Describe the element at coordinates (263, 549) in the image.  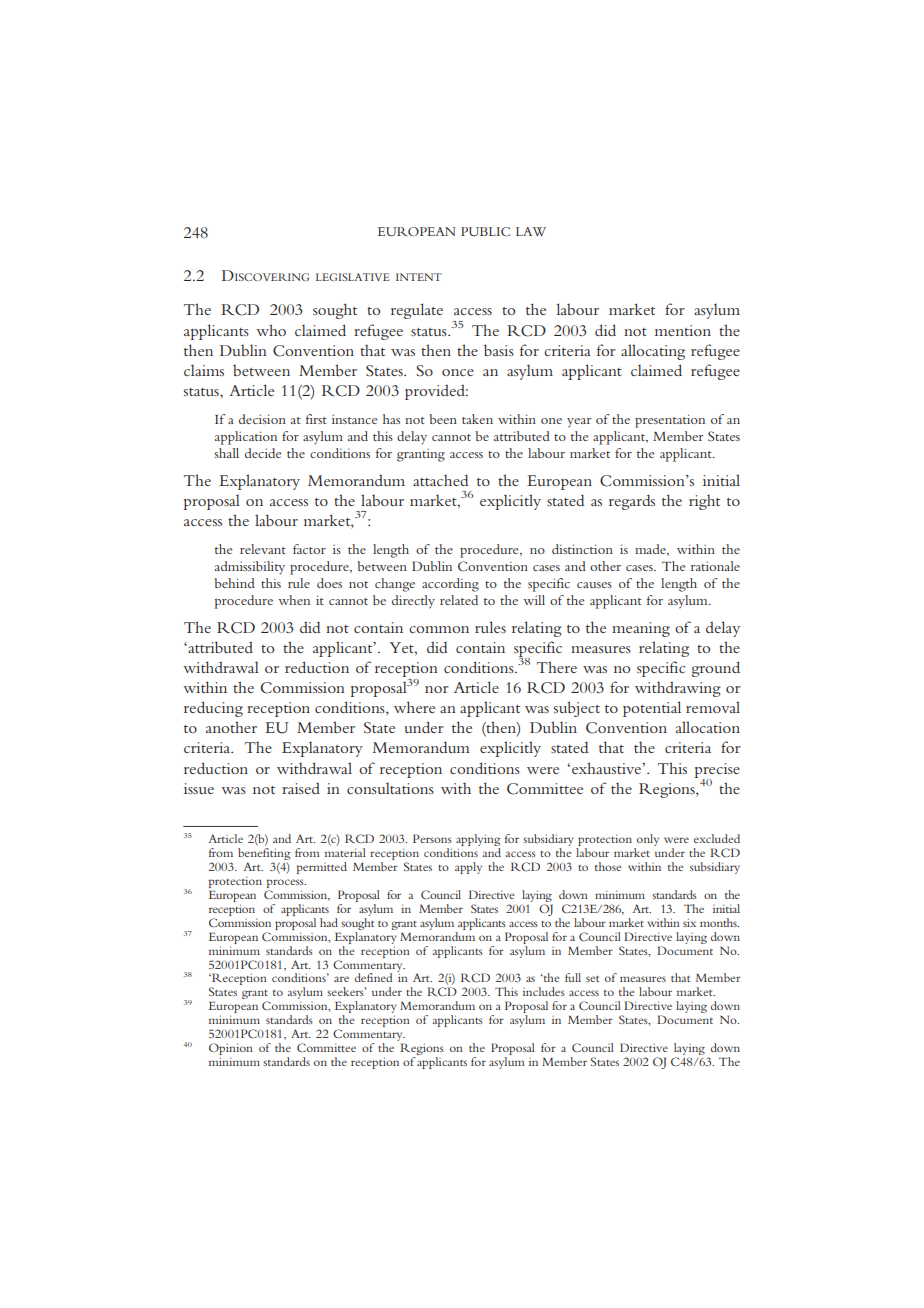
I see `relevant` at that location.
